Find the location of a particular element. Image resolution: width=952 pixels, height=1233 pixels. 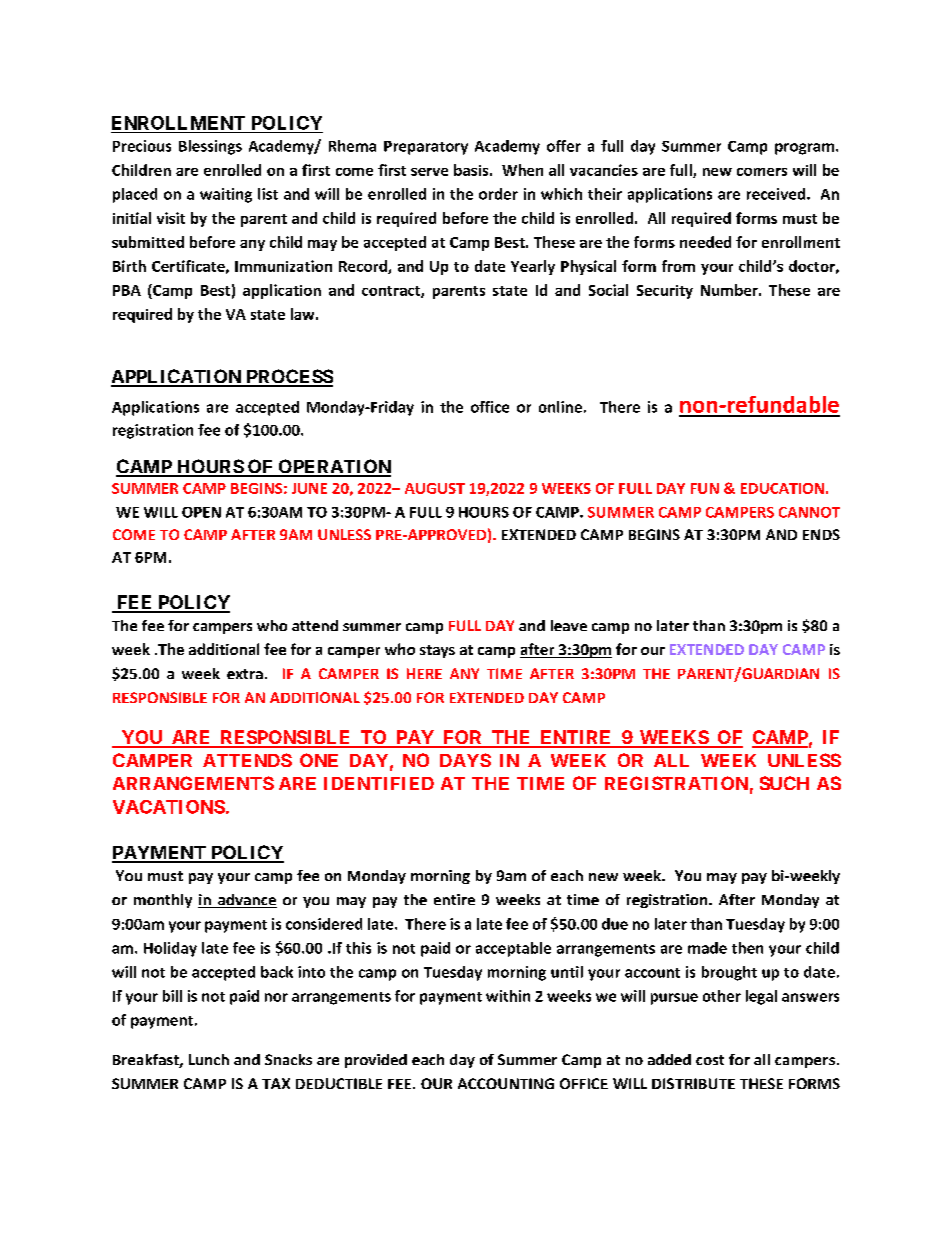

waiting is located at coordinates (226, 195).
